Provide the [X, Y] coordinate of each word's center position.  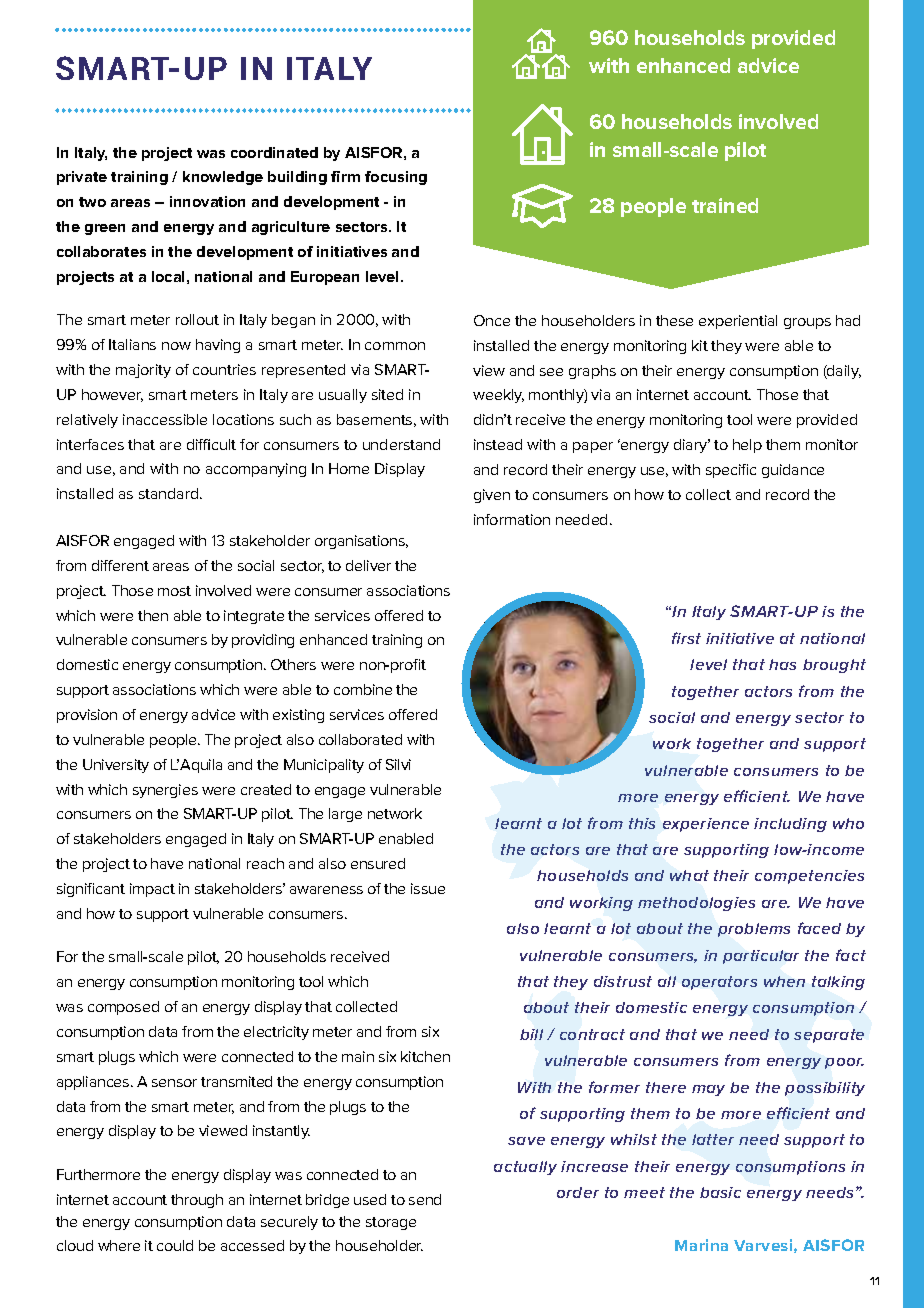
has [782, 664]
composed [123, 1008]
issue [428, 888]
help [747, 446]
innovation [207, 201]
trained [725, 205]
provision [87, 716]
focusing [396, 178]
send [425, 1199]
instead [498, 444]
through [197, 1201]
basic [720, 1192]
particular [761, 957]
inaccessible [165, 419]
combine [363, 689]
